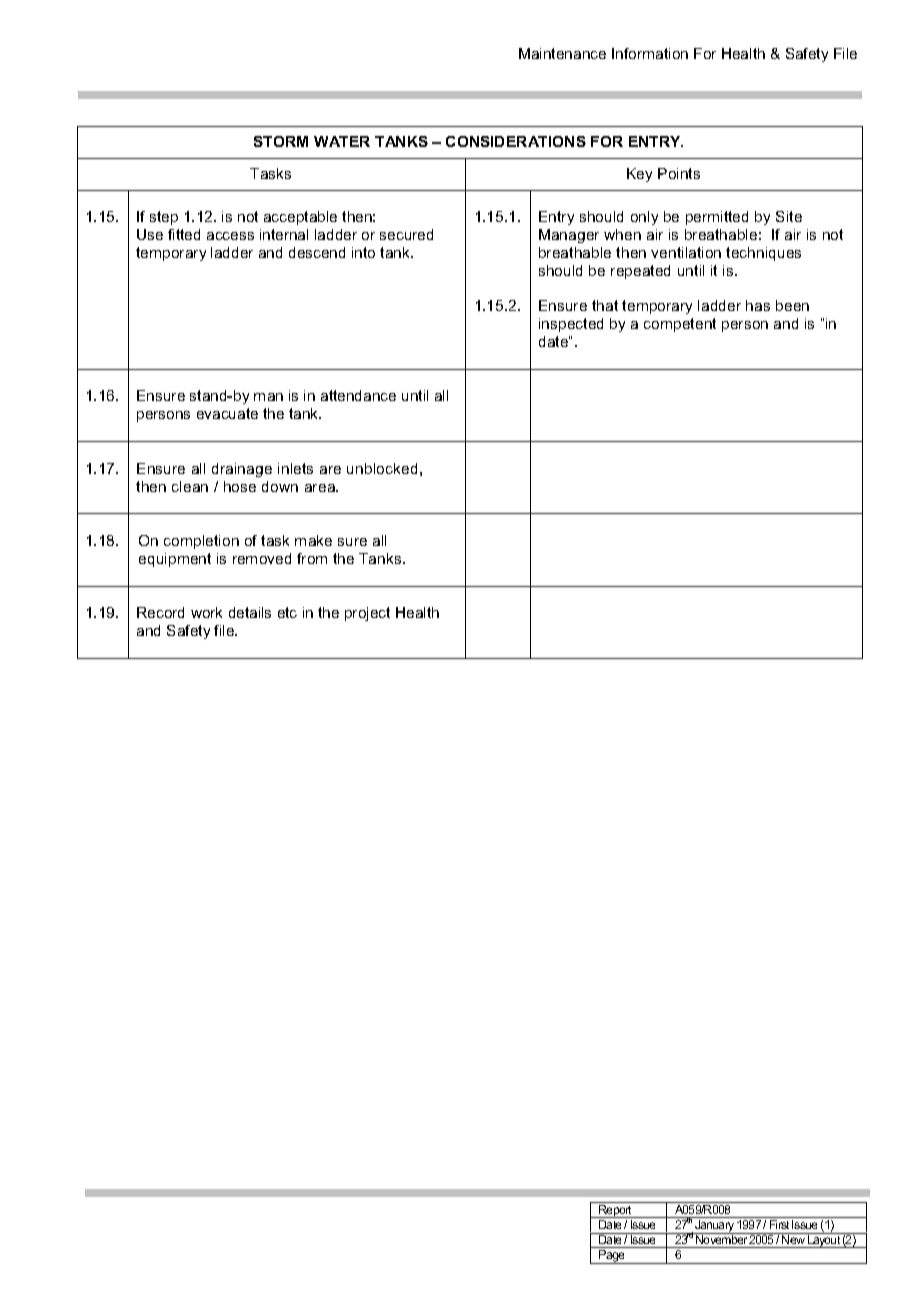  Describe the element at coordinates (612, 1257) in the page. I see `Page` at that location.
